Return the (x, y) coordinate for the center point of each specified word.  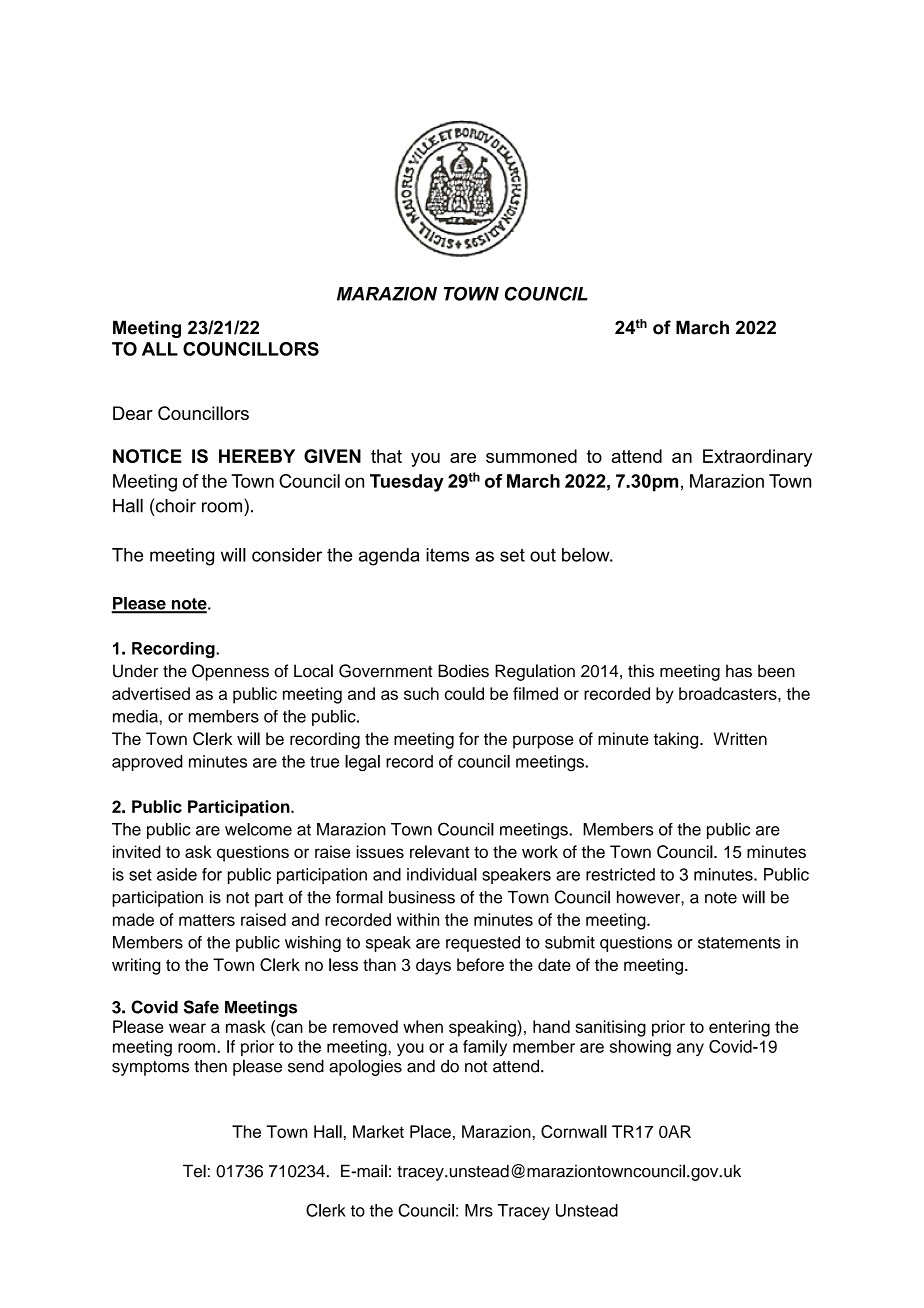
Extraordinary (757, 458)
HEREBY (257, 456)
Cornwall (574, 1131)
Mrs (479, 1210)
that (386, 456)
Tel (194, 1171)
